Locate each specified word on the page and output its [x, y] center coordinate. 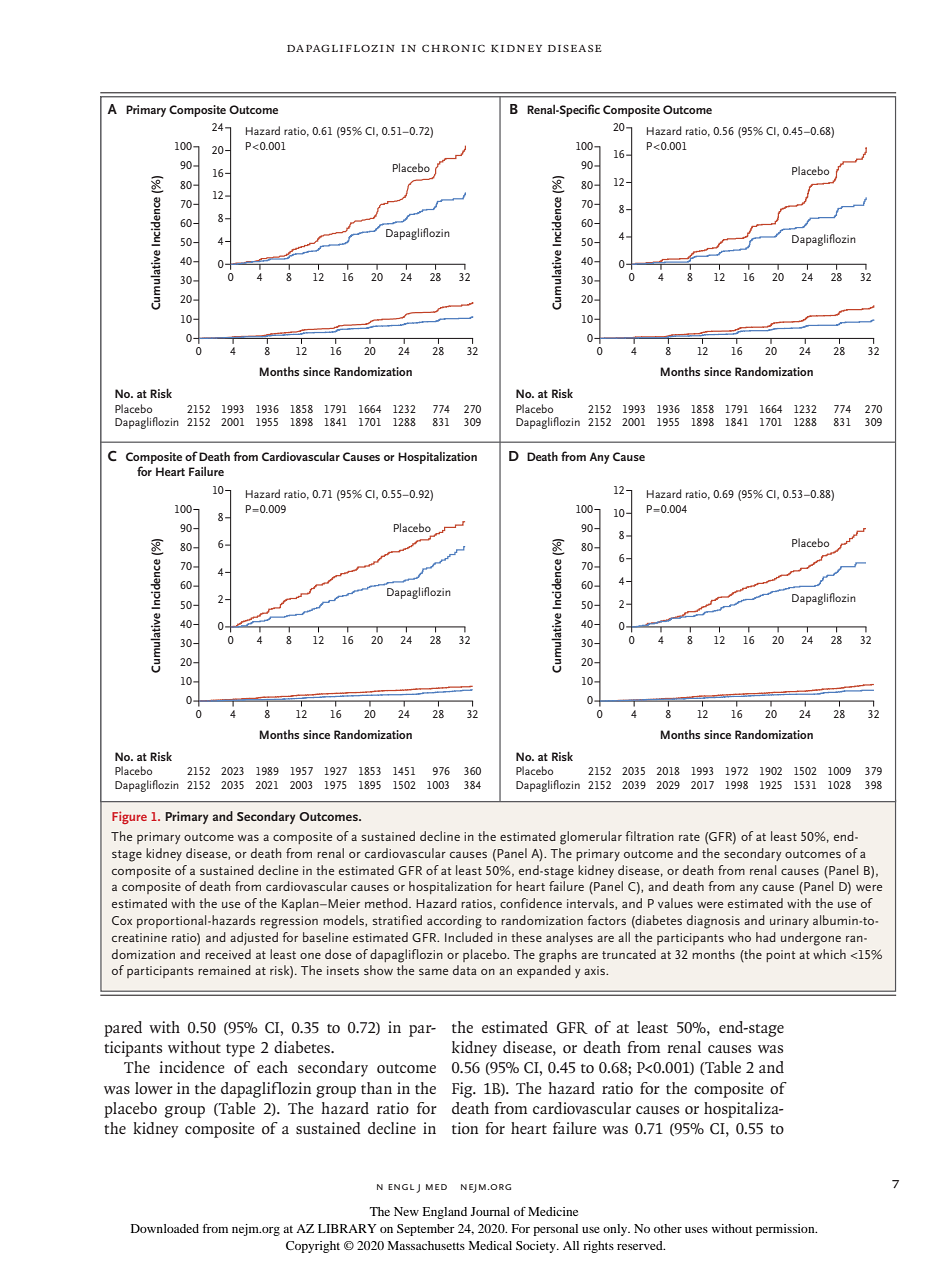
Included [469, 937]
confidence [531, 903]
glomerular [591, 838]
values [675, 903]
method [387, 903]
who [739, 937]
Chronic [453, 48]
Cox [122, 920]
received [228, 954]
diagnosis [713, 922]
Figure [129, 817]
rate [689, 837]
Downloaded [165, 1228]
